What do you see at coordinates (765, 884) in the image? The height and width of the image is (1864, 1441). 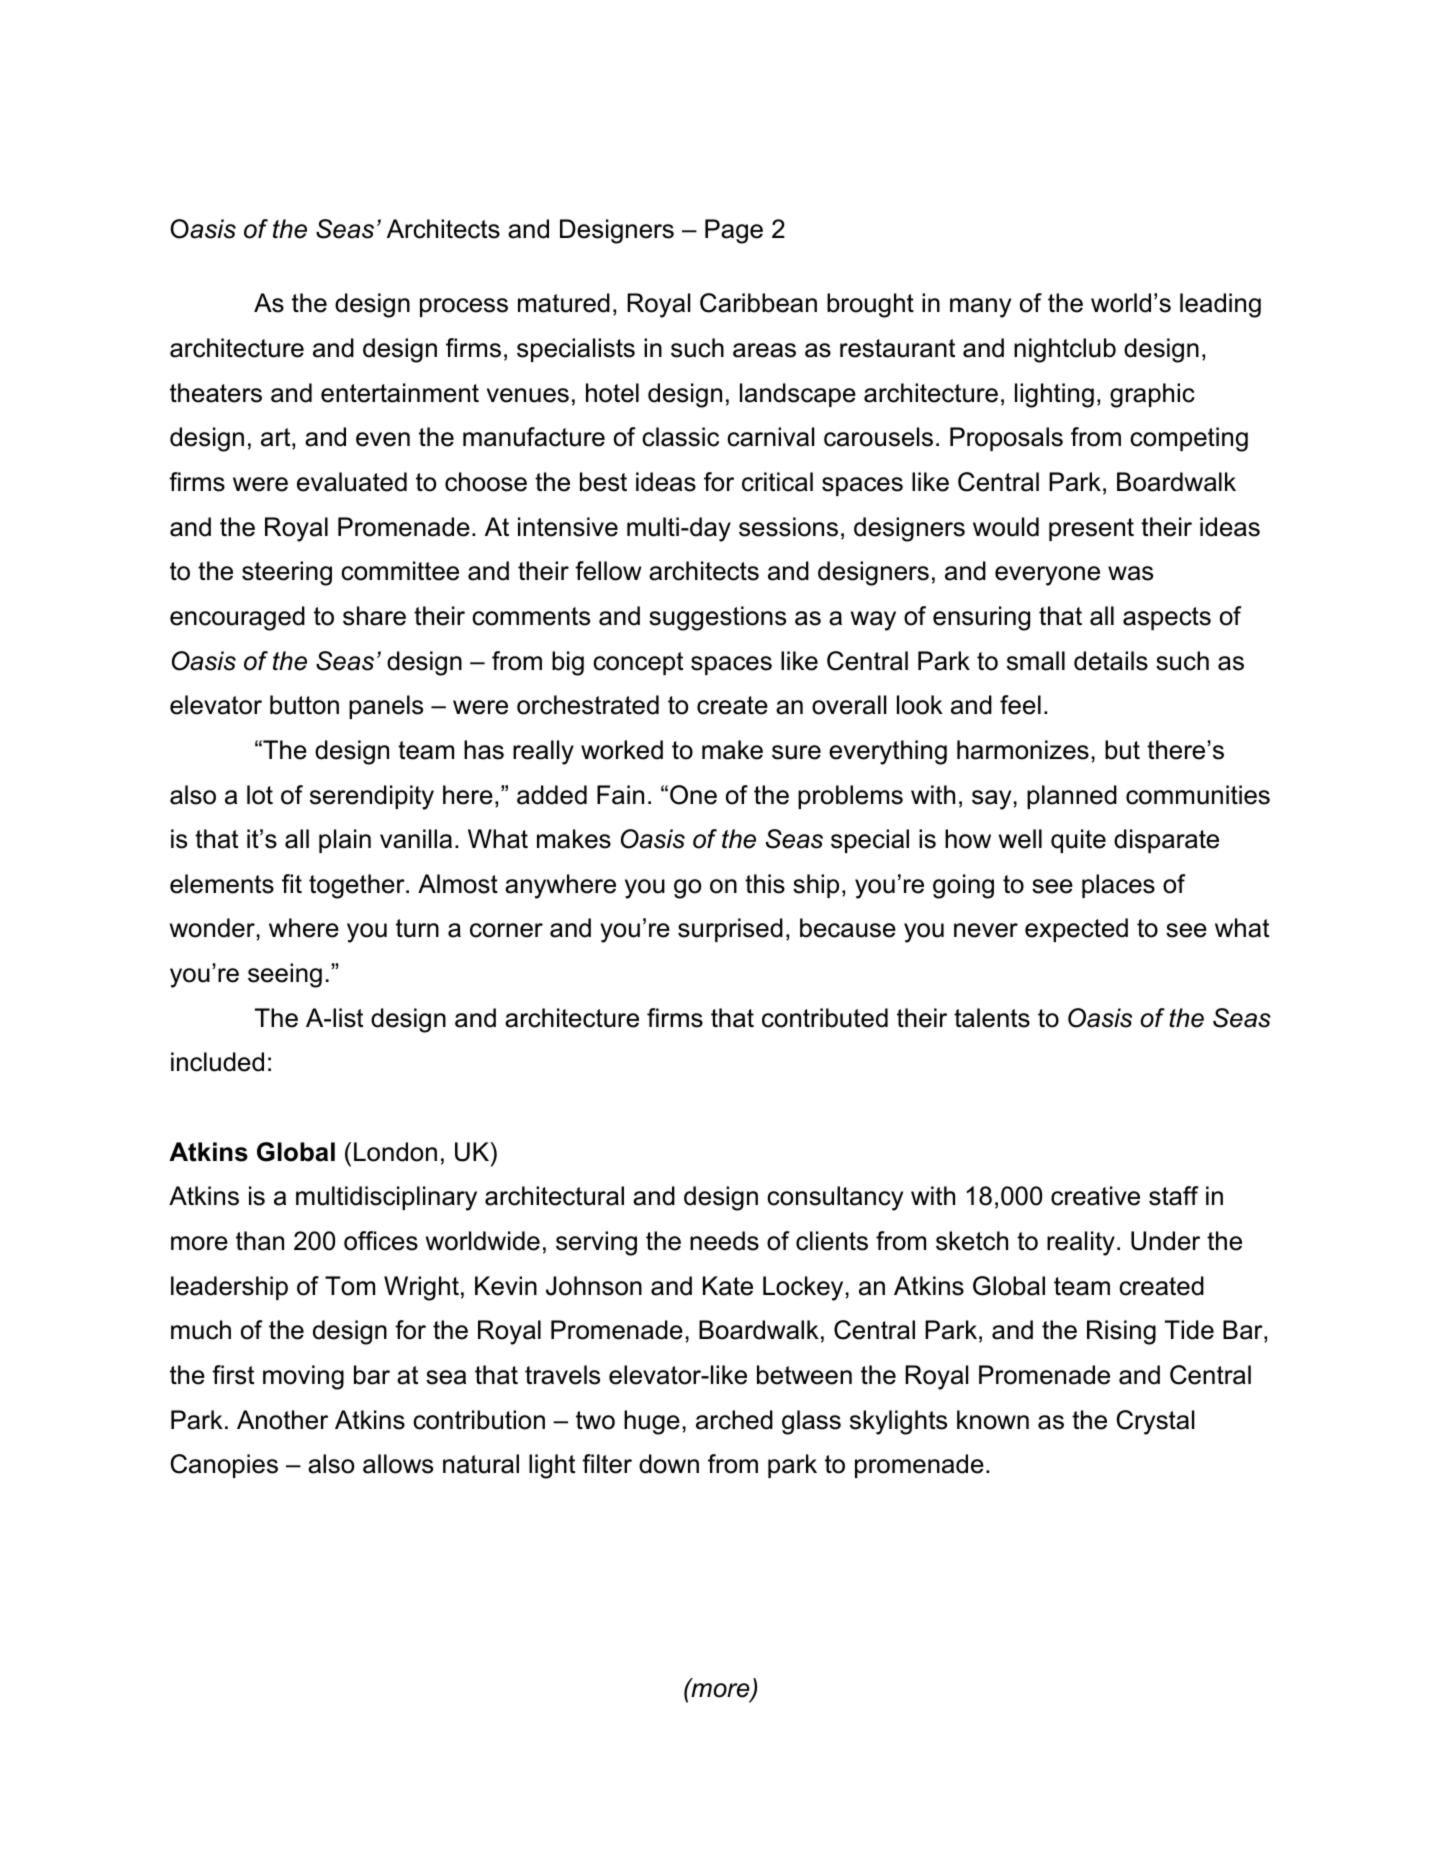 I see `this` at bounding box center [765, 884].
